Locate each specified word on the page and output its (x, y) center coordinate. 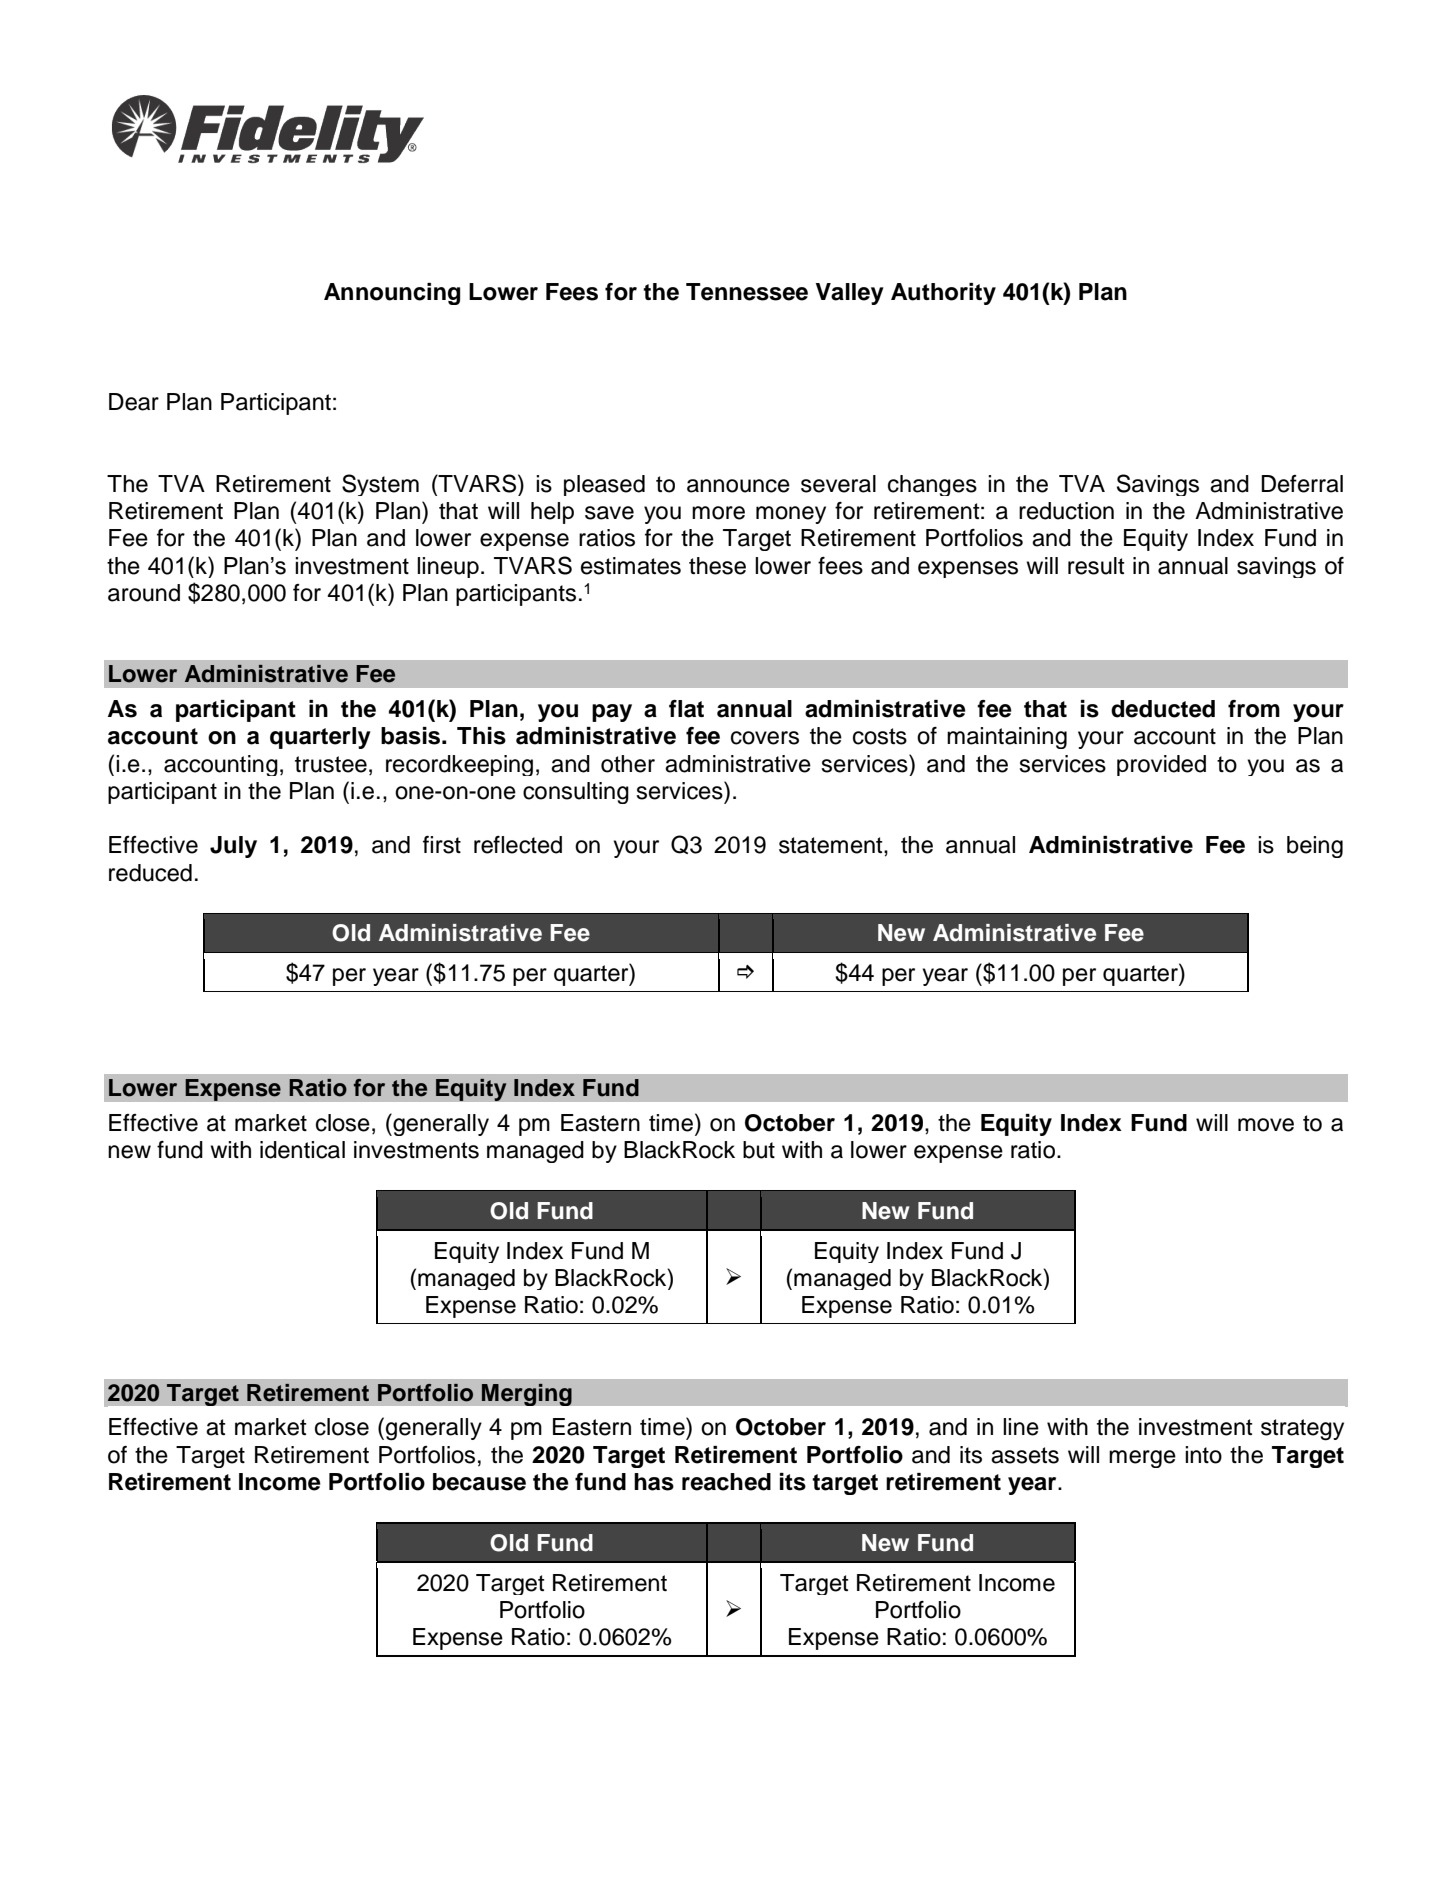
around (144, 593)
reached (726, 1482)
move (1266, 1125)
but (759, 1150)
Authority (943, 294)
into (1203, 1455)
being (1315, 847)
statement (832, 845)
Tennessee (747, 292)
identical (302, 1150)
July (233, 847)
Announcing (392, 294)
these (717, 566)
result (1096, 566)
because (479, 1482)
